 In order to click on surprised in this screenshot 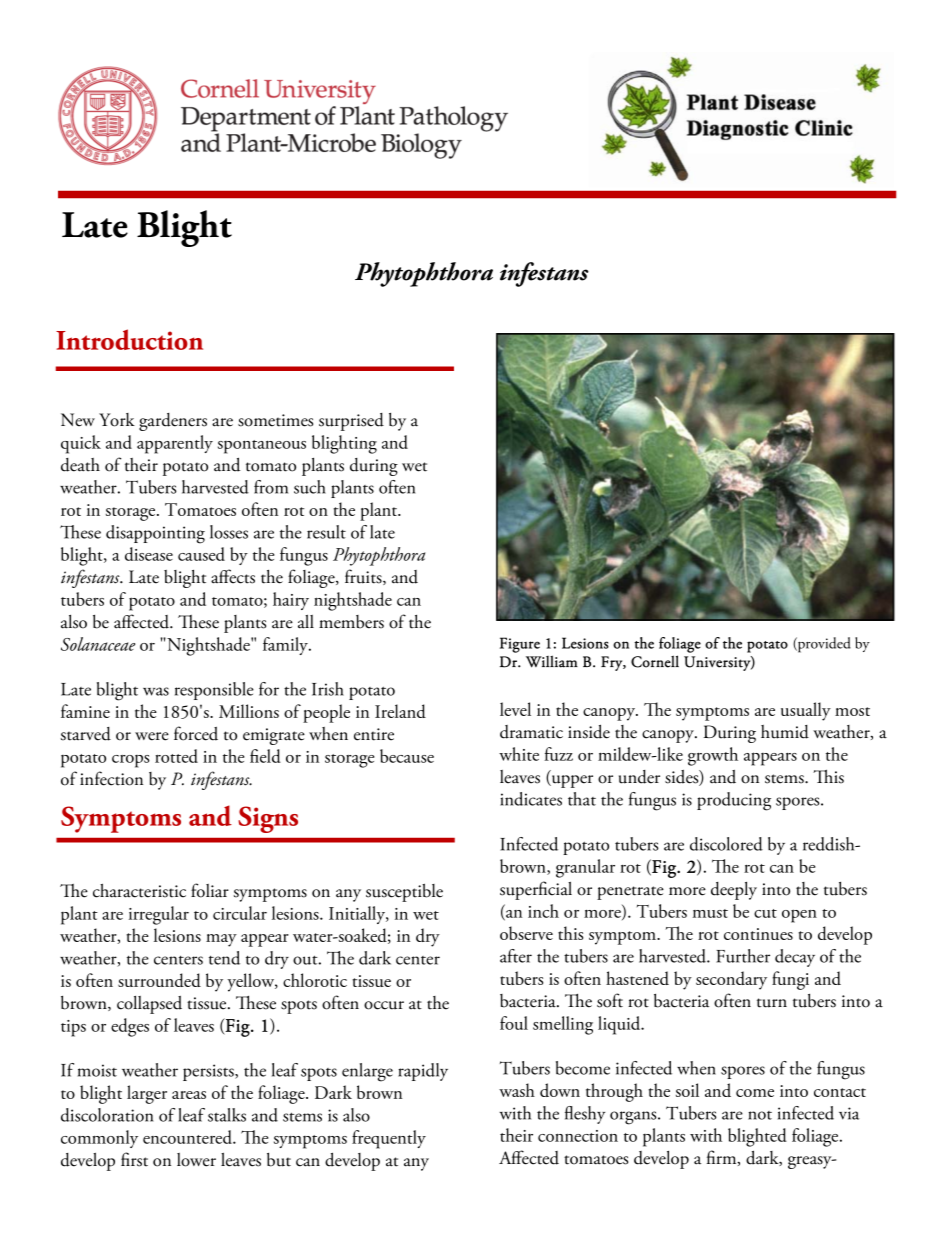, I will do `click(351, 422)`.
